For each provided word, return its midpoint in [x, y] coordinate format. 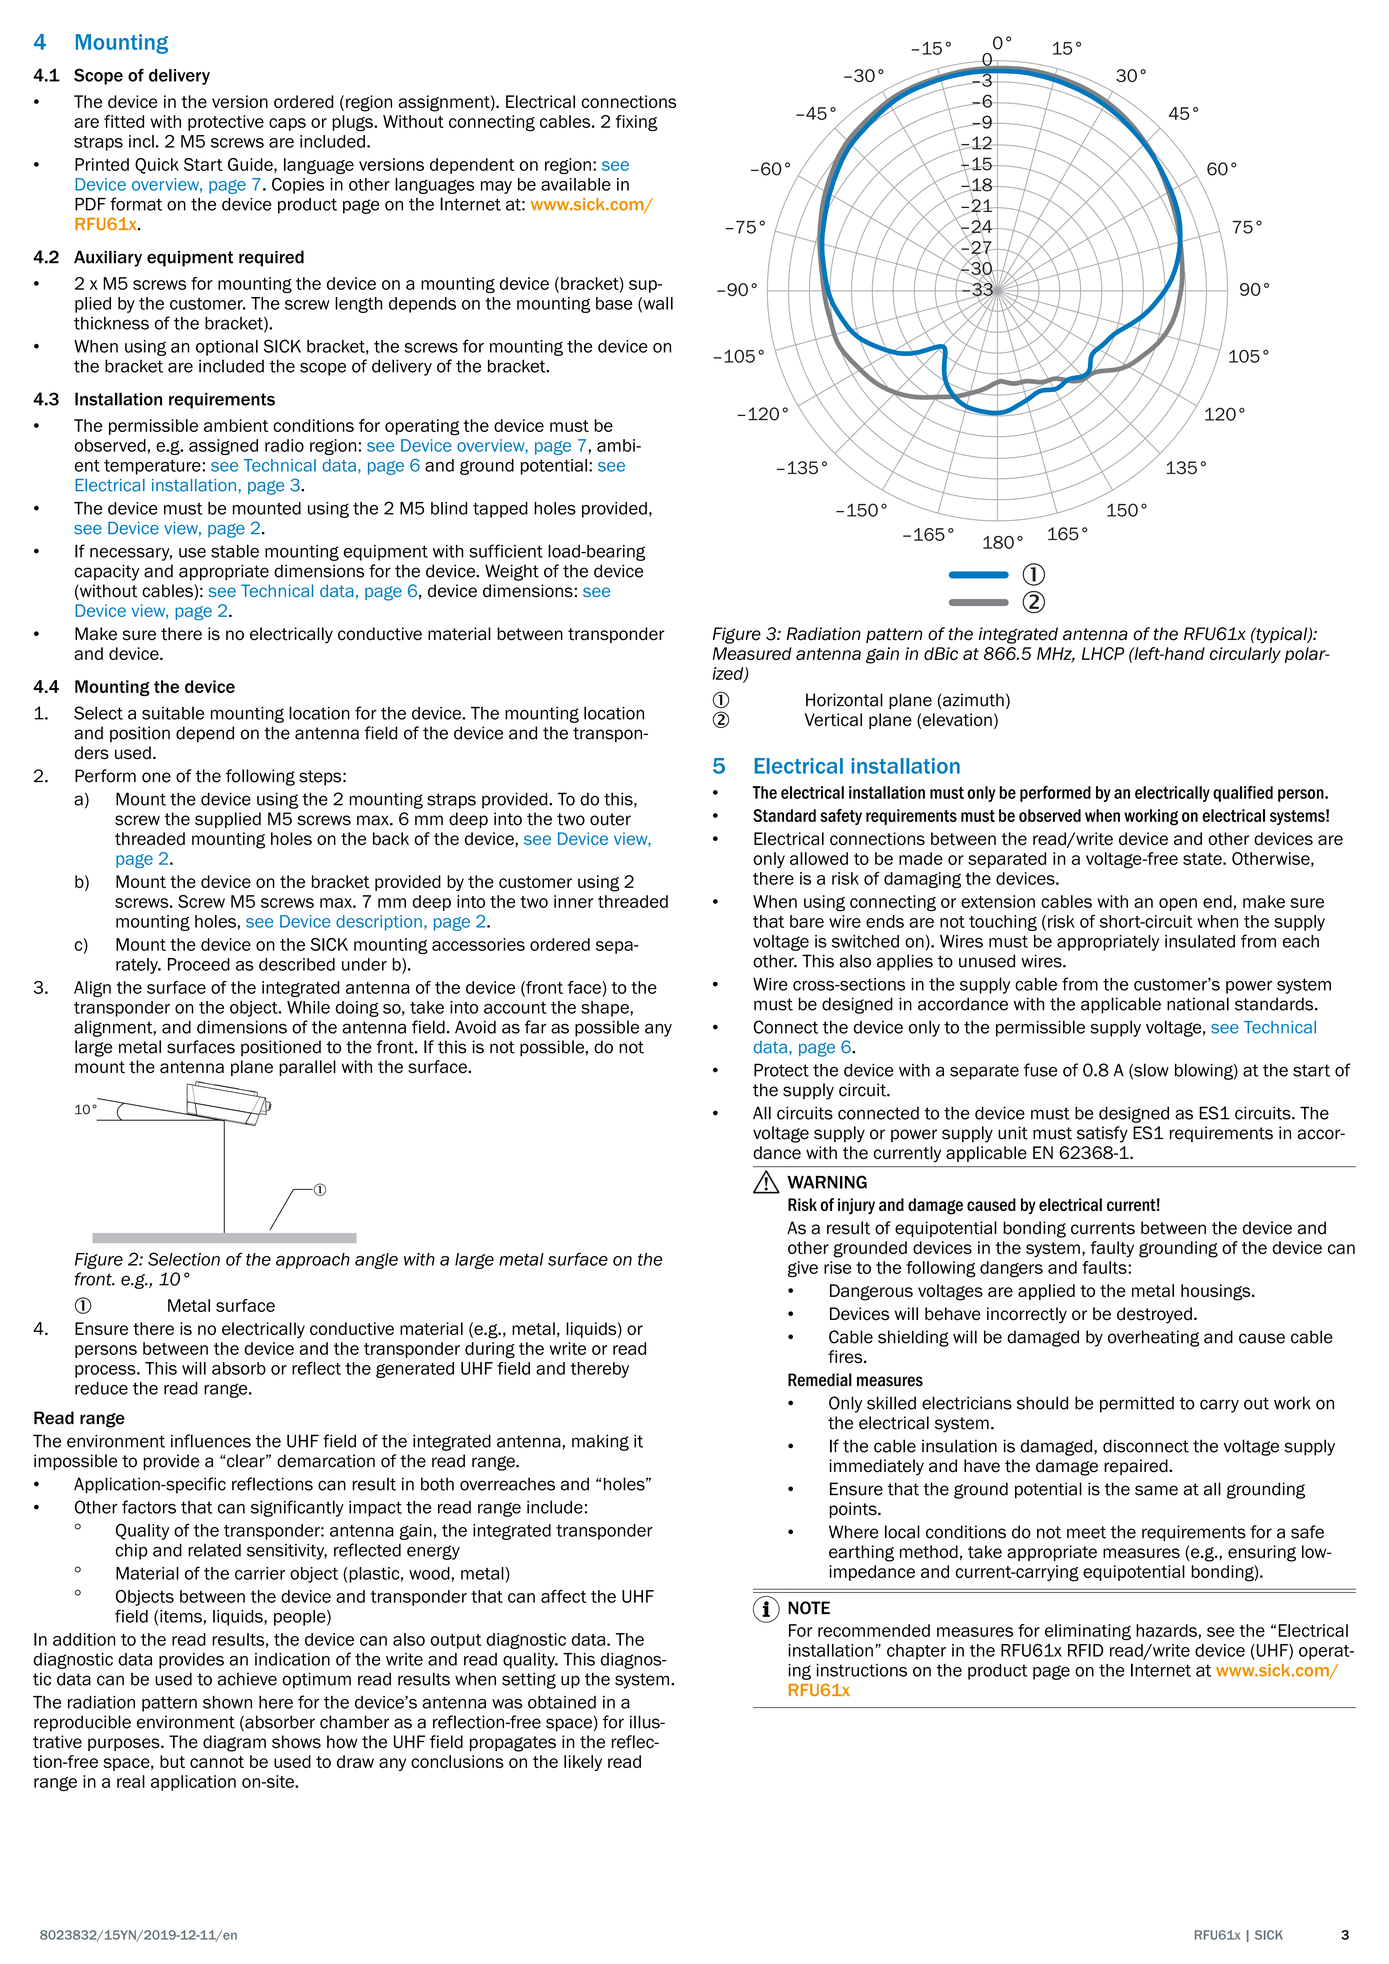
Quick [157, 166]
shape [606, 1009]
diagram [234, 1743]
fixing [636, 123]
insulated [1200, 941]
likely [583, 1763]
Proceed [199, 964]
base [614, 303]
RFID [1085, 1650]
